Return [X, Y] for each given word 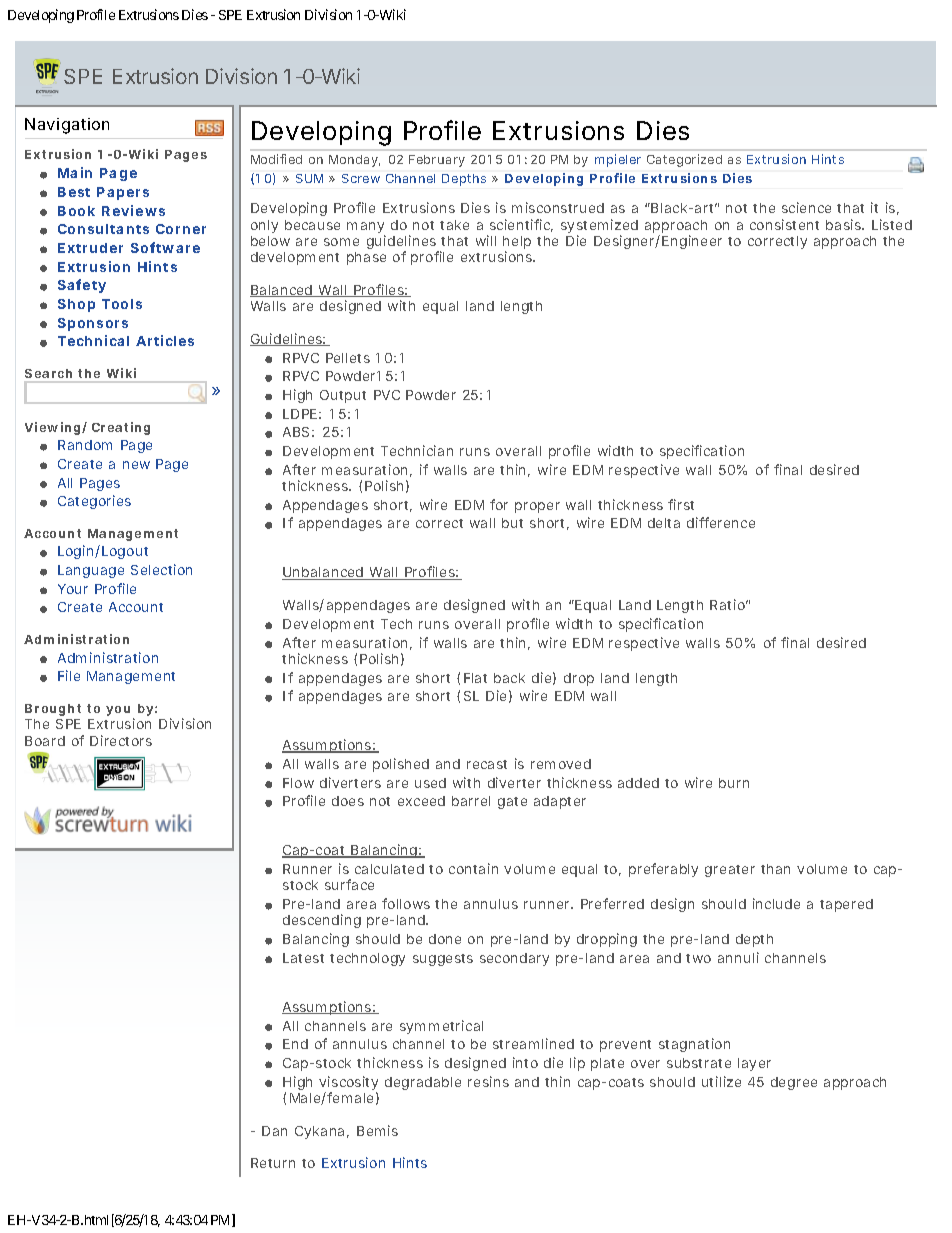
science [806, 207]
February [437, 161]
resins [488, 1081]
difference [721, 522]
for [499, 504]
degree [794, 1083]
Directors [121, 740]
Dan [274, 1131]
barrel [471, 801]
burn [734, 783]
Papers [123, 193]
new [136, 465]
